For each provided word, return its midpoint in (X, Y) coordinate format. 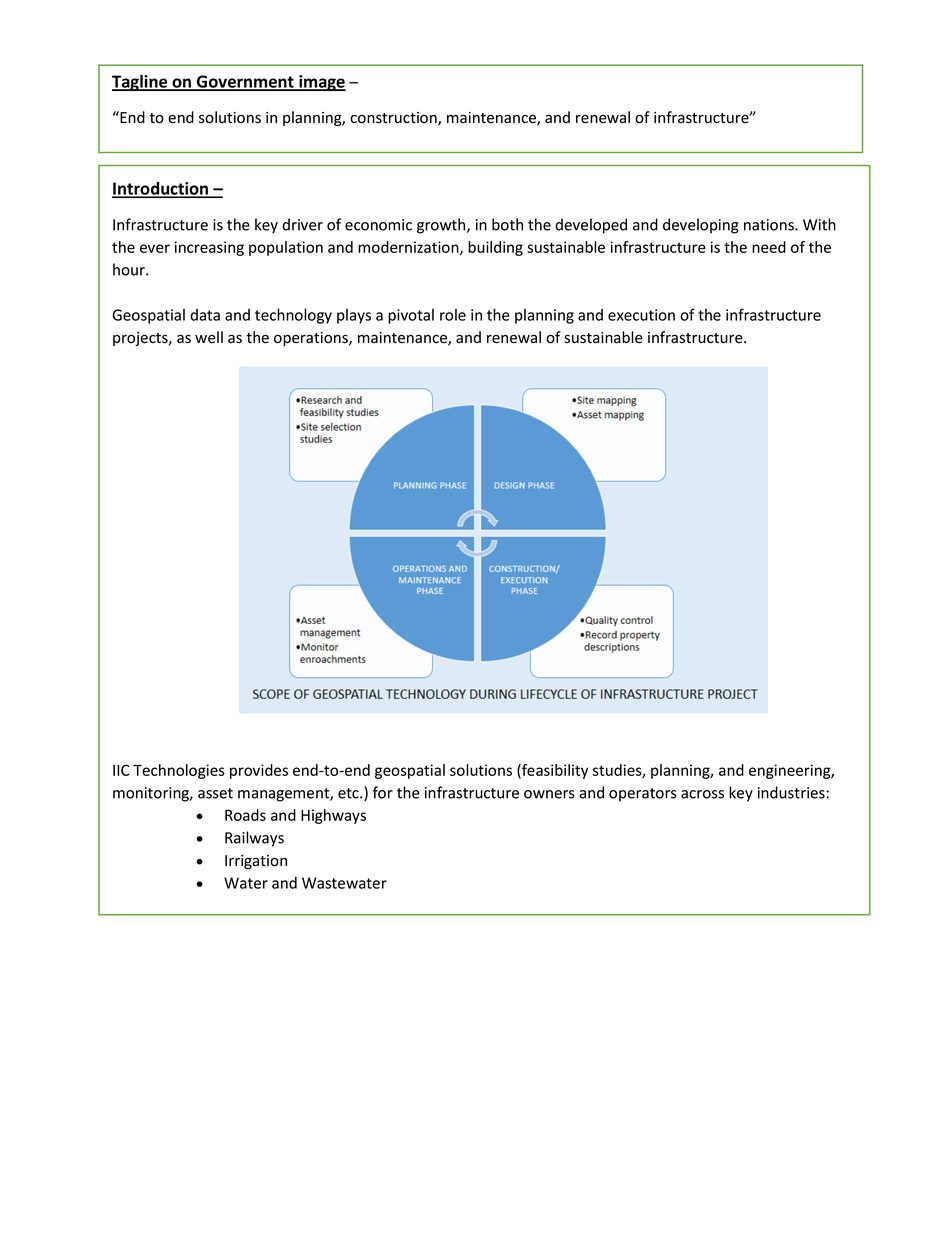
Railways (254, 839)
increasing (209, 248)
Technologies (179, 771)
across (702, 794)
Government (245, 82)
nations (770, 225)
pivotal (411, 316)
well (209, 337)
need (769, 247)
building (495, 248)
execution (641, 315)
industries (791, 792)
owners (549, 794)
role (453, 315)
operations (312, 339)
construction (394, 119)
